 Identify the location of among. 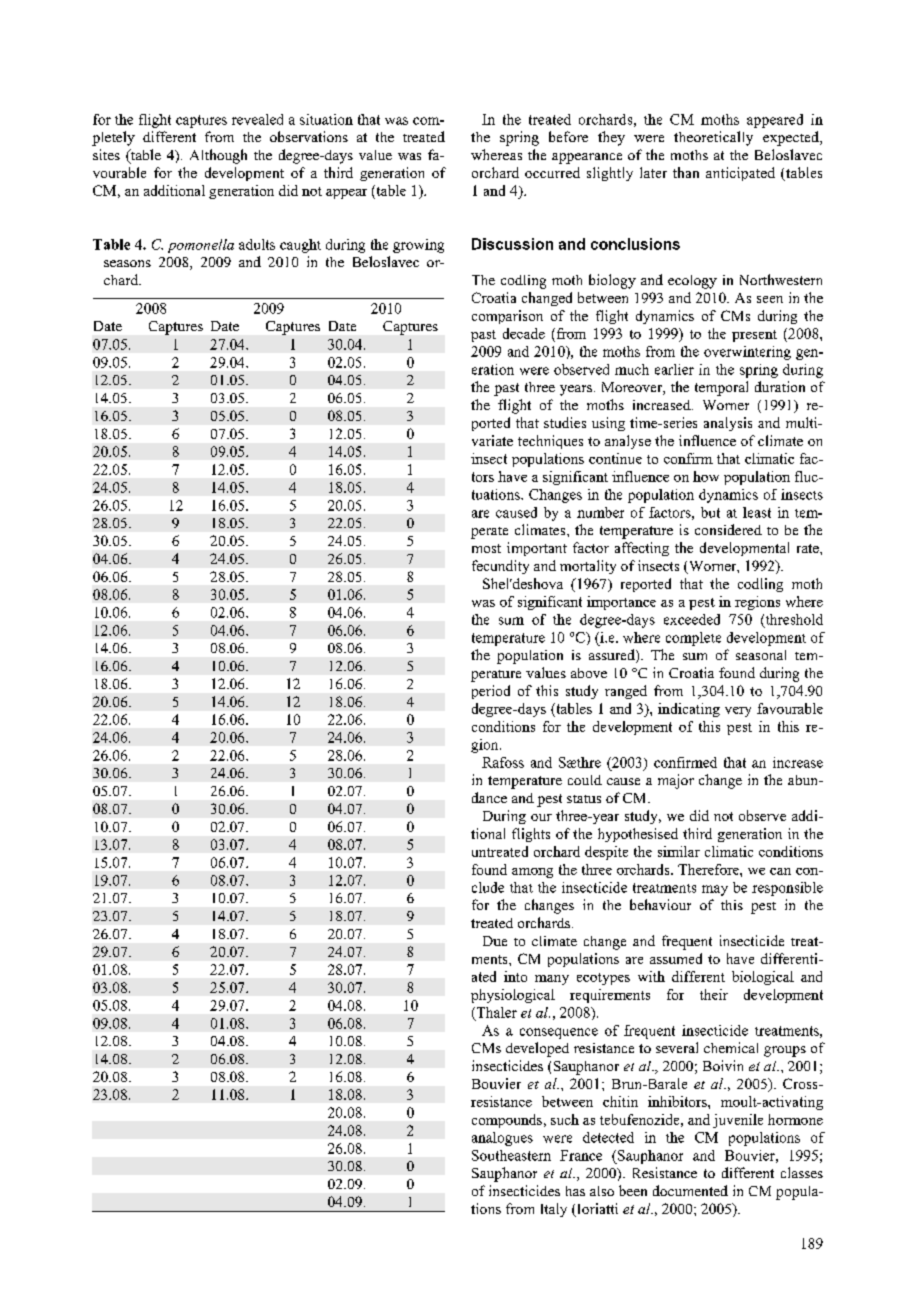
(532, 873).
